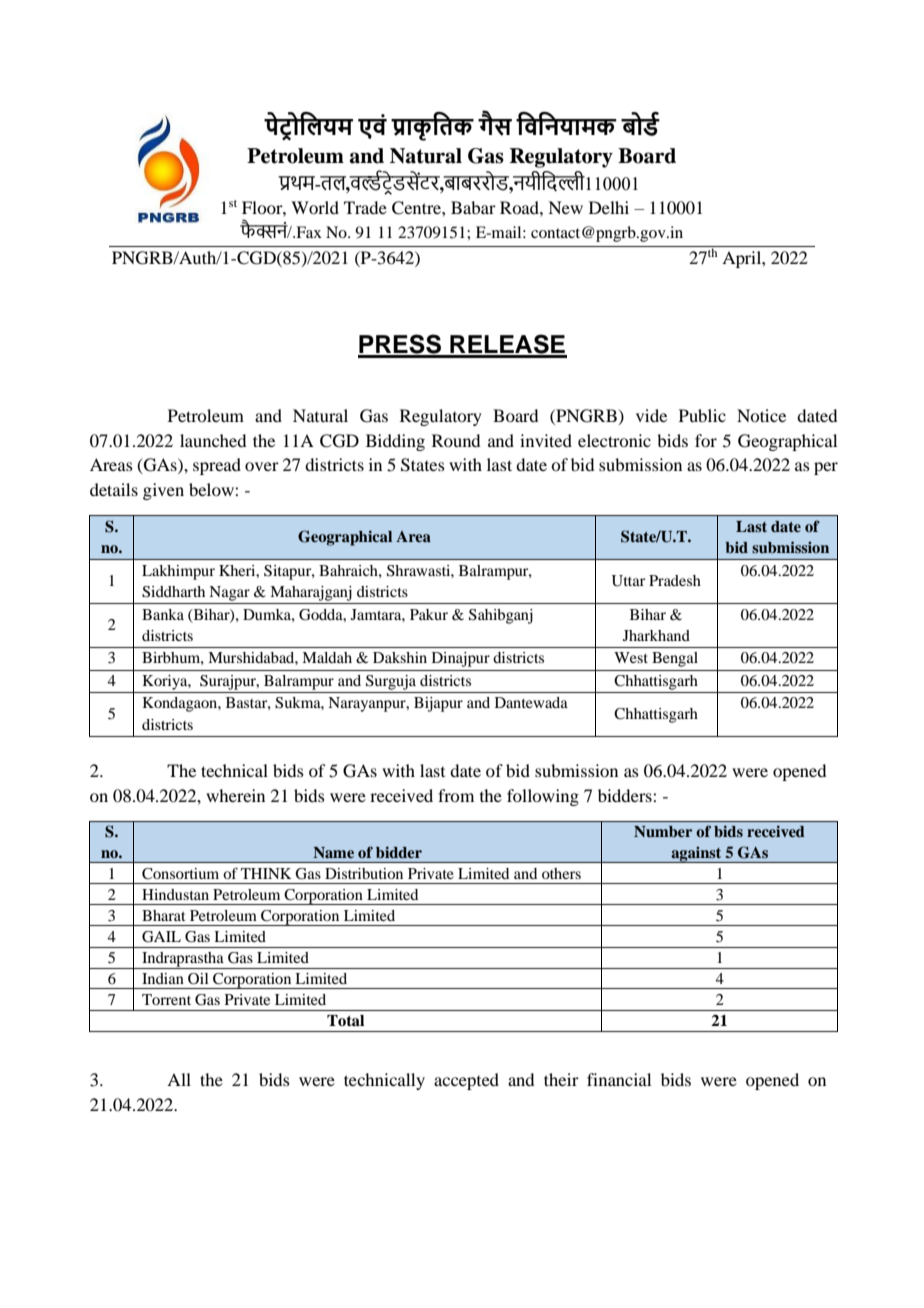 The width and height of the page is (924, 1308). I want to click on accepted, so click(466, 1081).
